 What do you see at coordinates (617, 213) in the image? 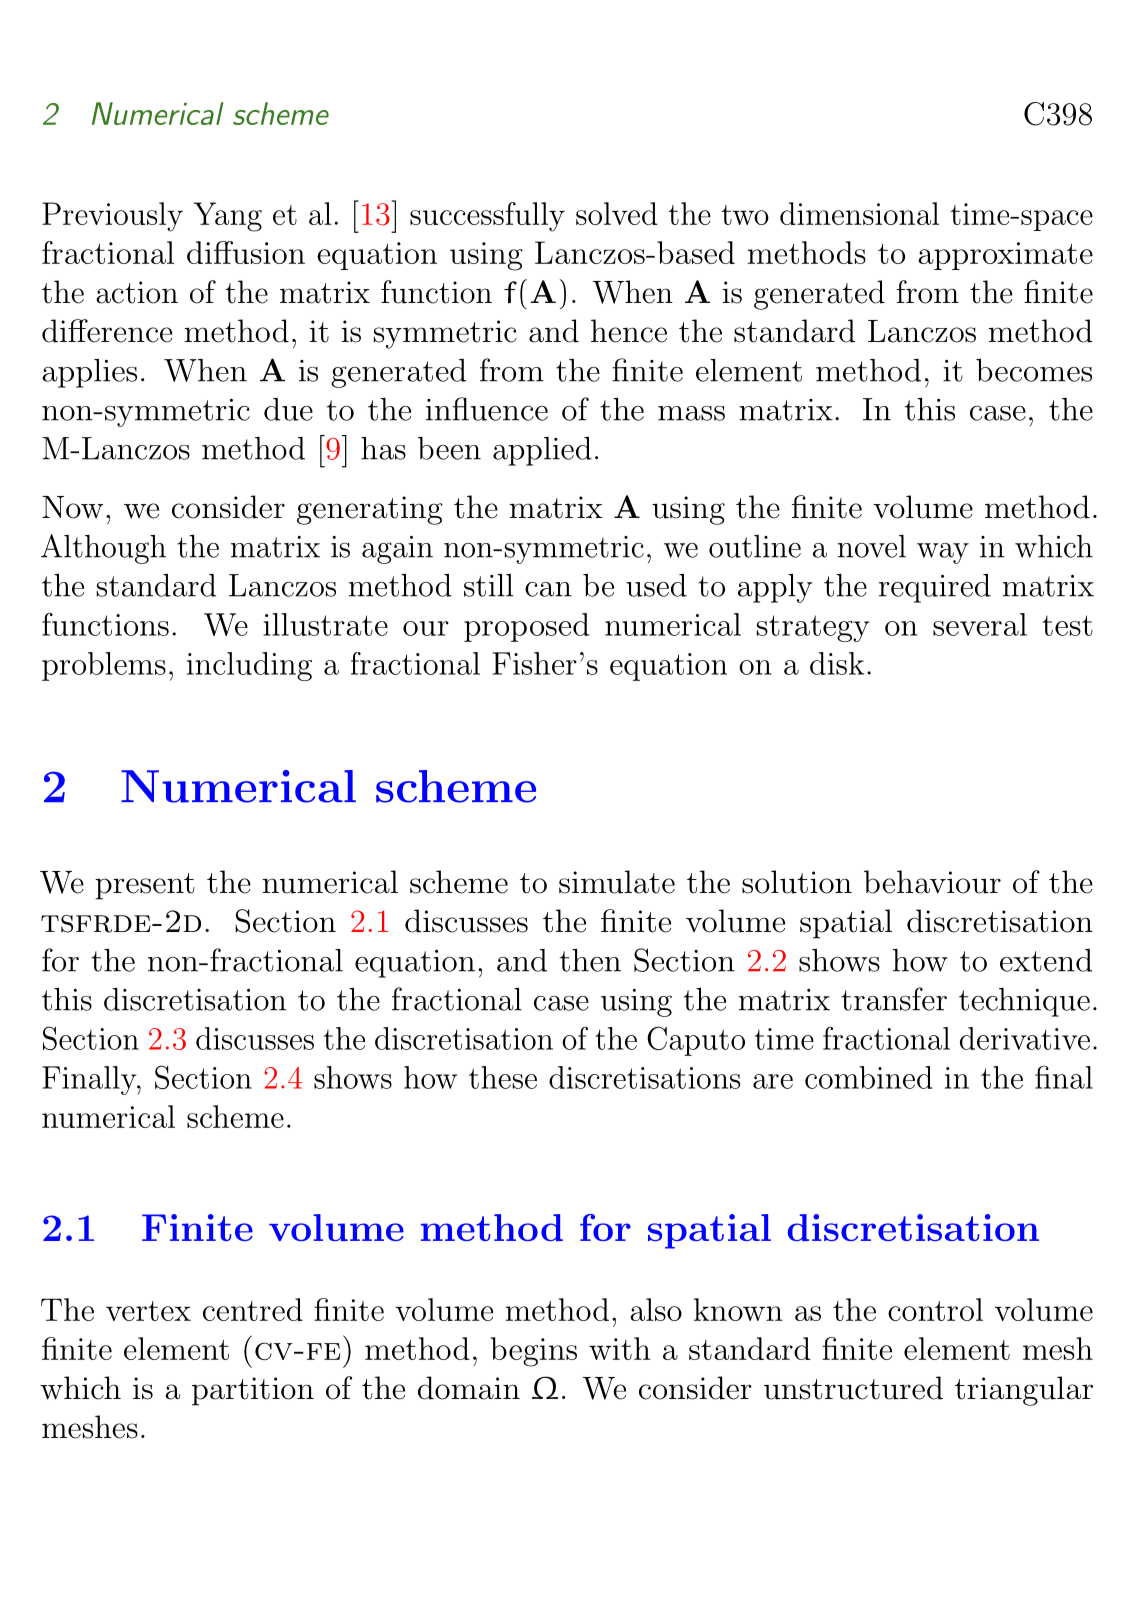
I see `solved` at bounding box center [617, 213].
